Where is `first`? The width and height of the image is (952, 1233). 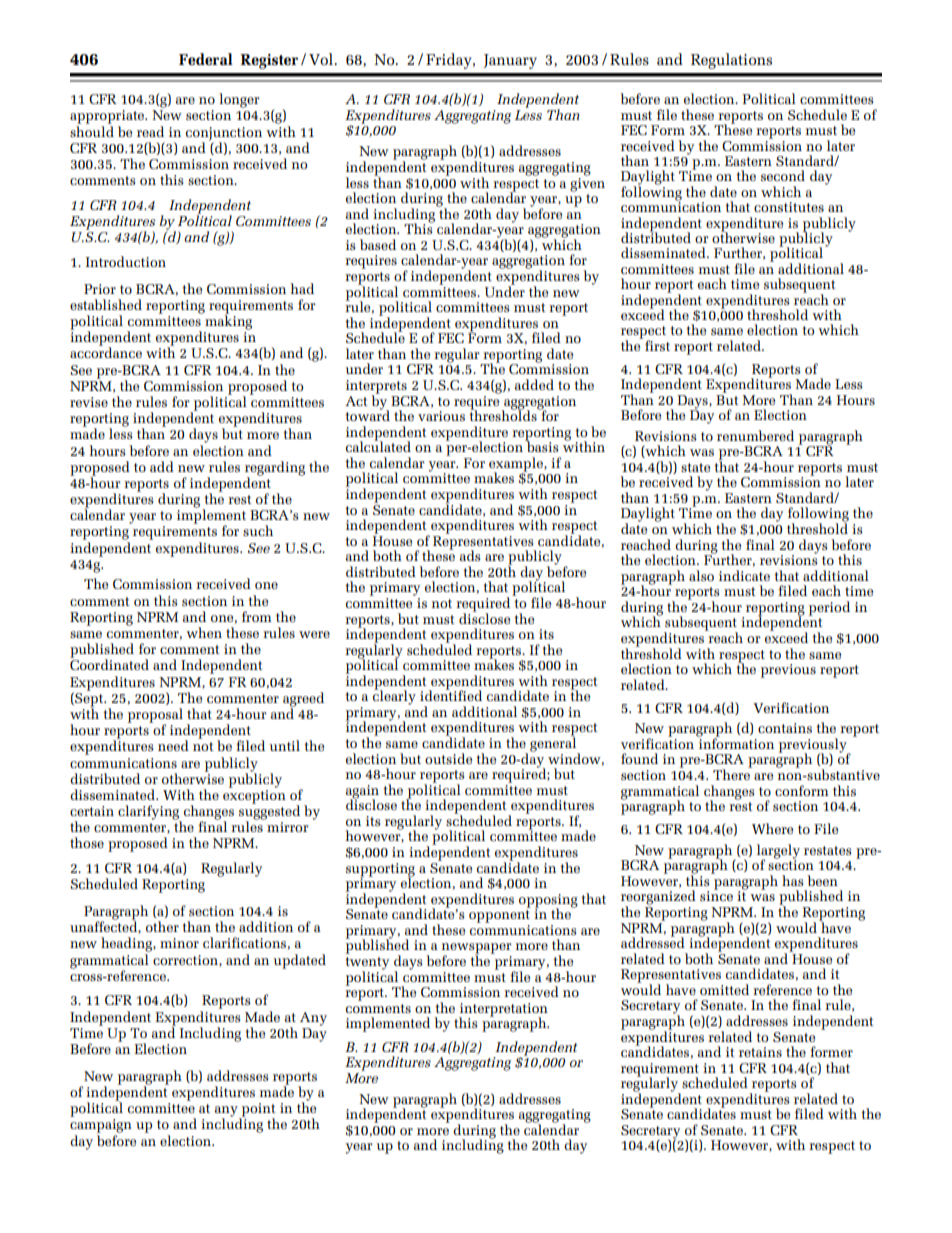 first is located at coordinates (657, 345).
